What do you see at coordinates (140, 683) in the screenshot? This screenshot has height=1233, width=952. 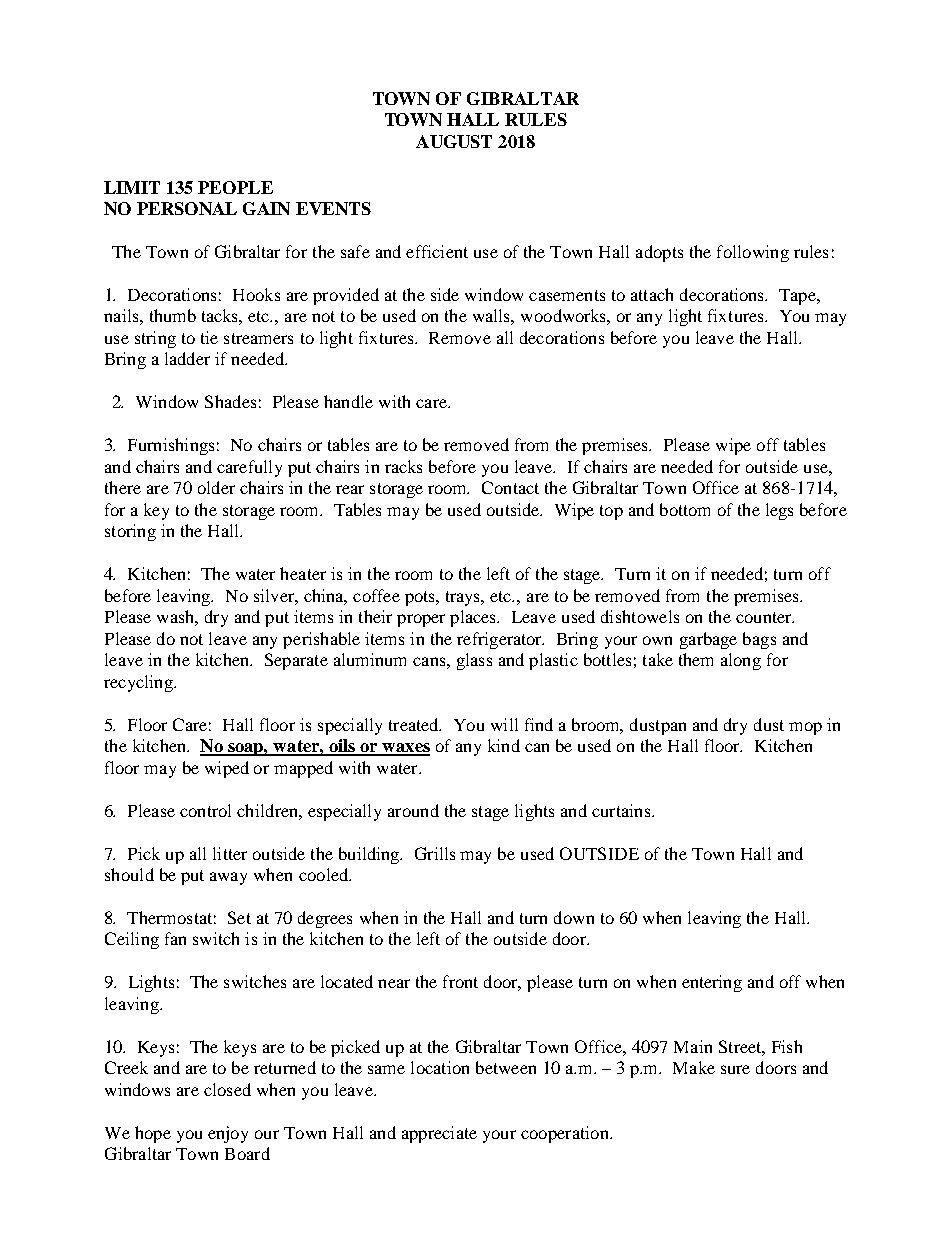 I see `recycling` at bounding box center [140, 683].
